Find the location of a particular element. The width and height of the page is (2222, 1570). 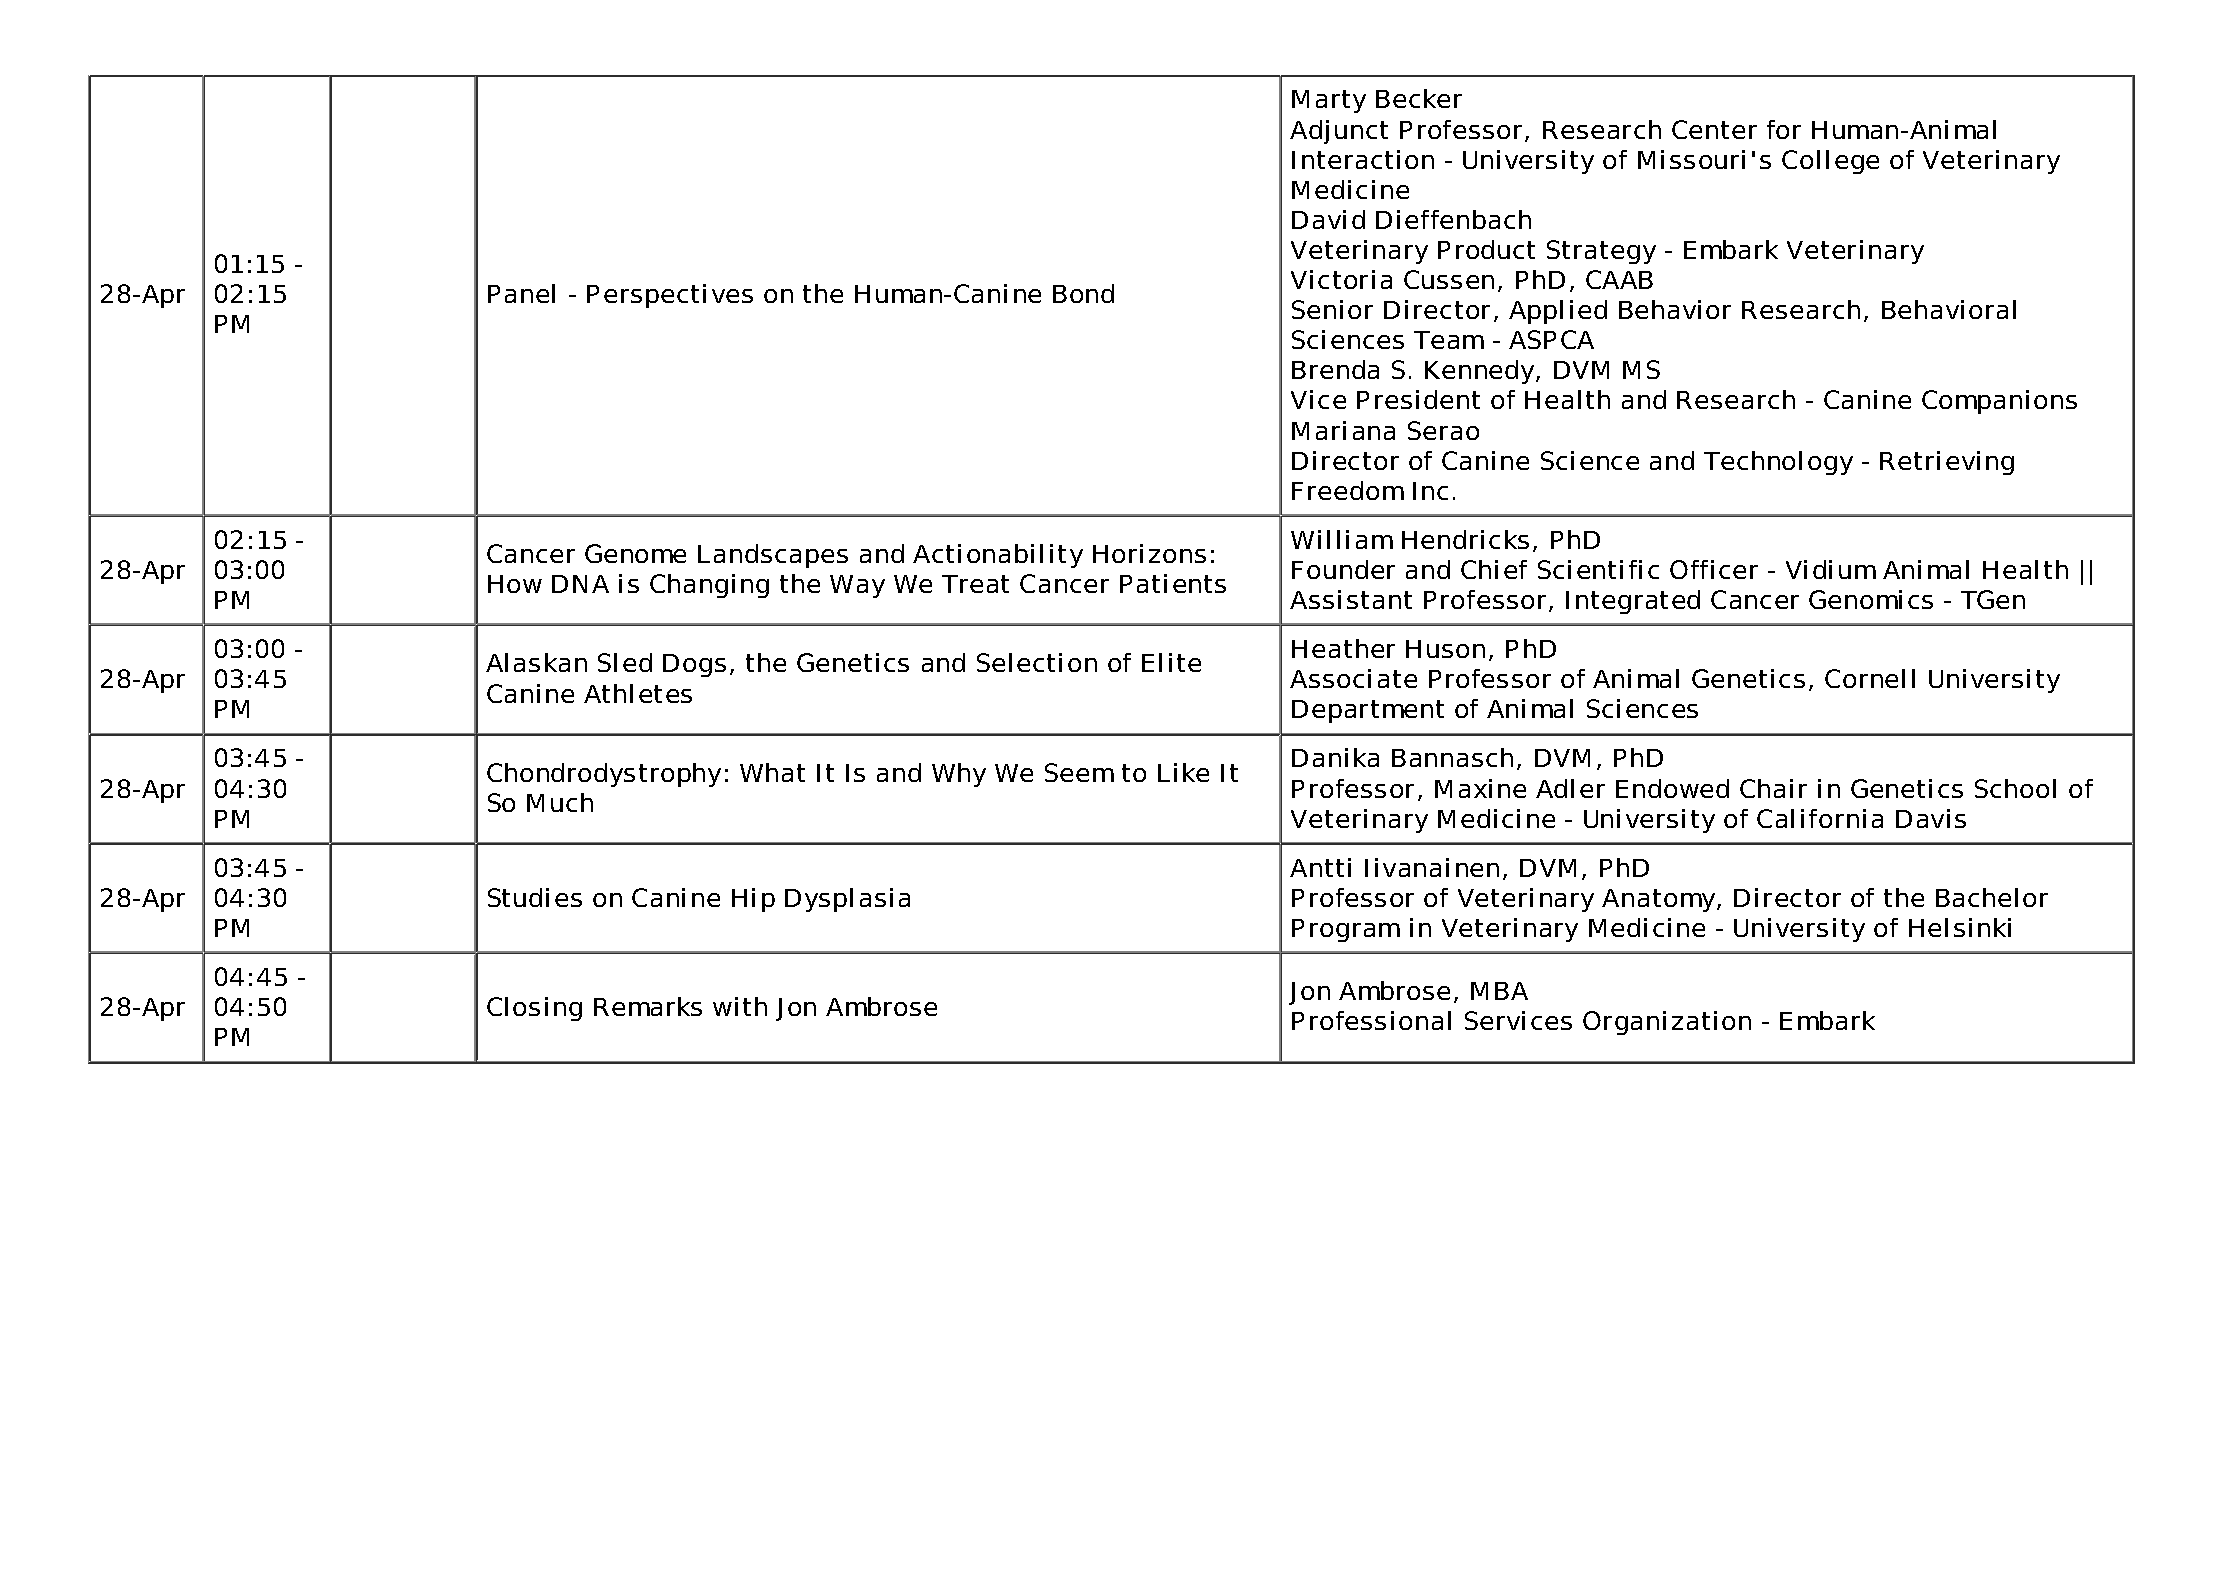

College is located at coordinates (1830, 162).
